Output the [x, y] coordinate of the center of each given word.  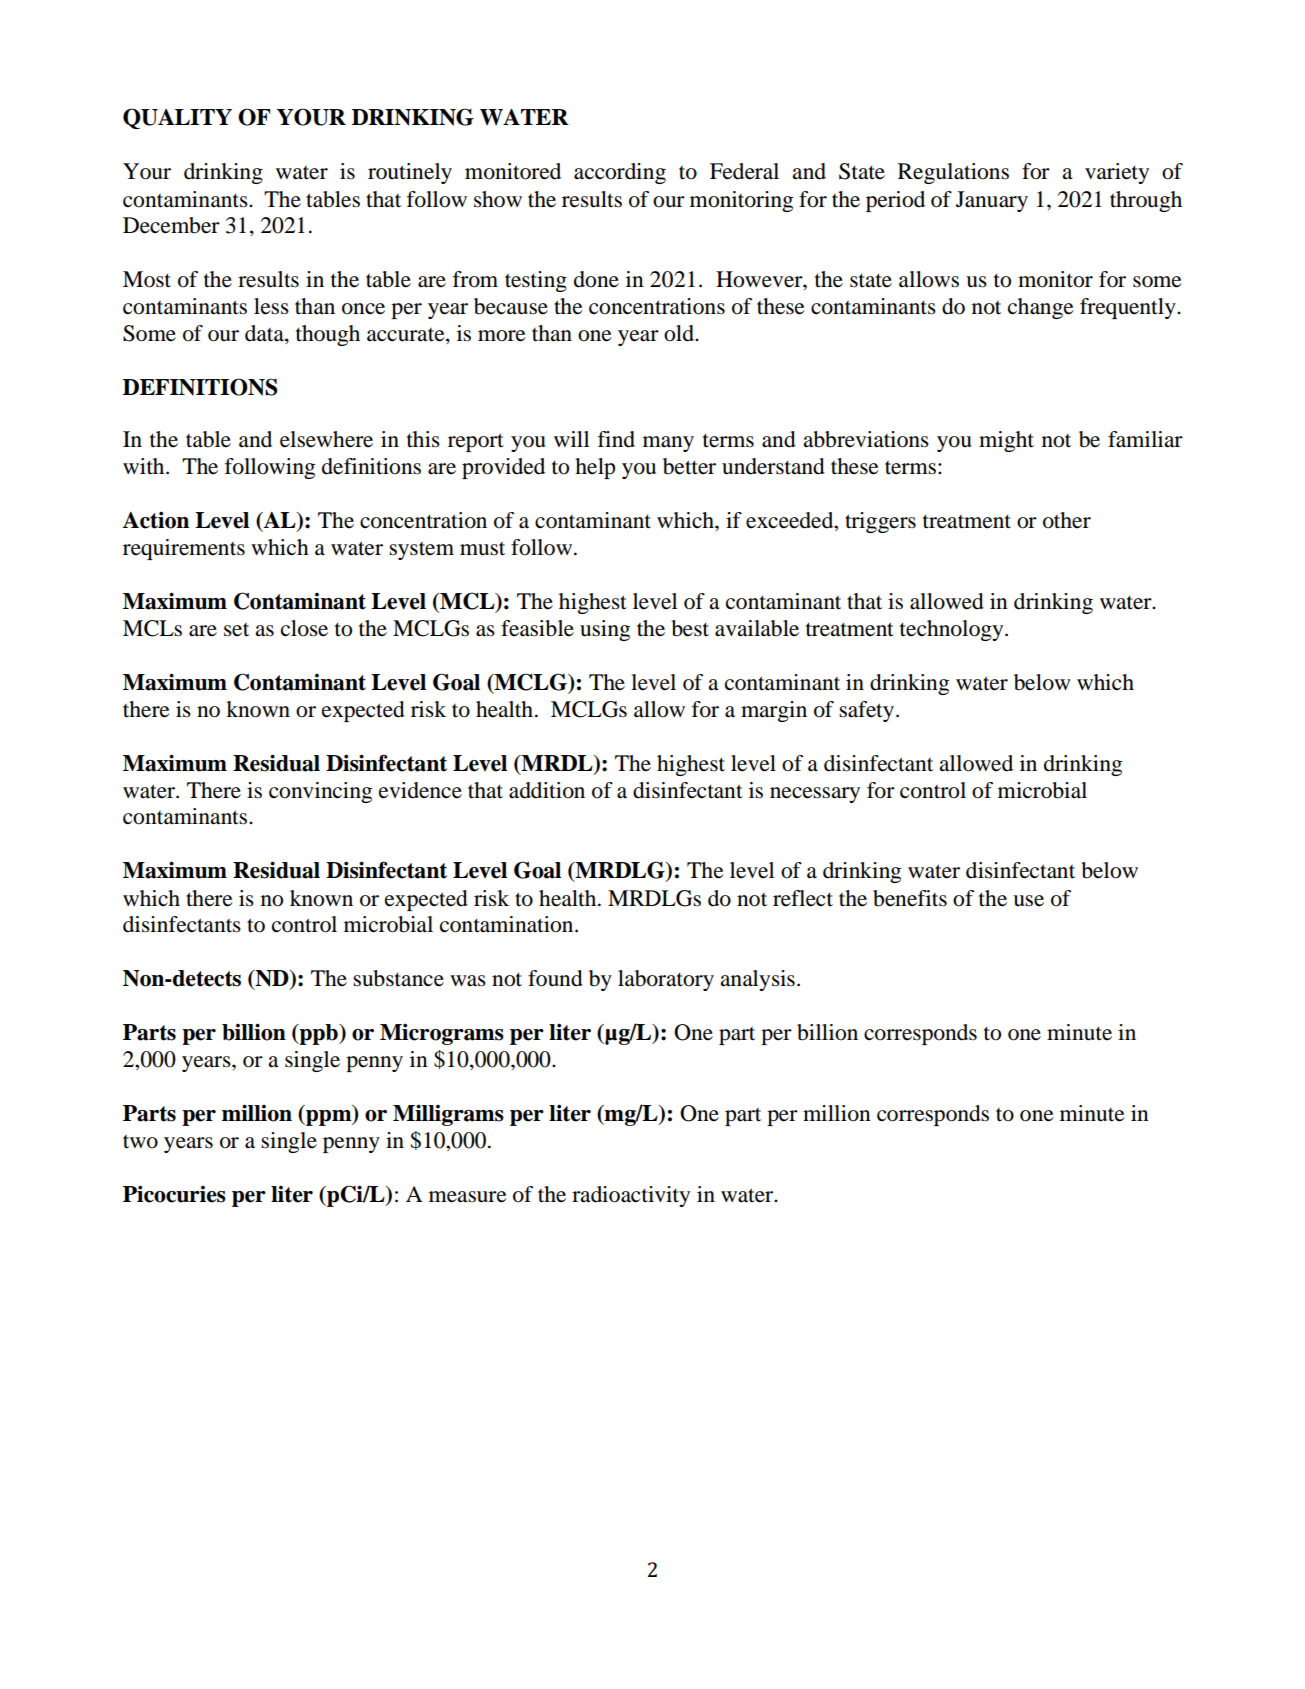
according [620, 173]
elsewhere [326, 439]
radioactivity [631, 1196]
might [1006, 441]
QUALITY [177, 118]
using [605, 630]
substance [398, 978]
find [616, 439]
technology [953, 630]
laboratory [666, 980]
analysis [757, 980]
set [236, 630]
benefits [910, 898]
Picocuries [174, 1194]
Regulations [953, 173]
